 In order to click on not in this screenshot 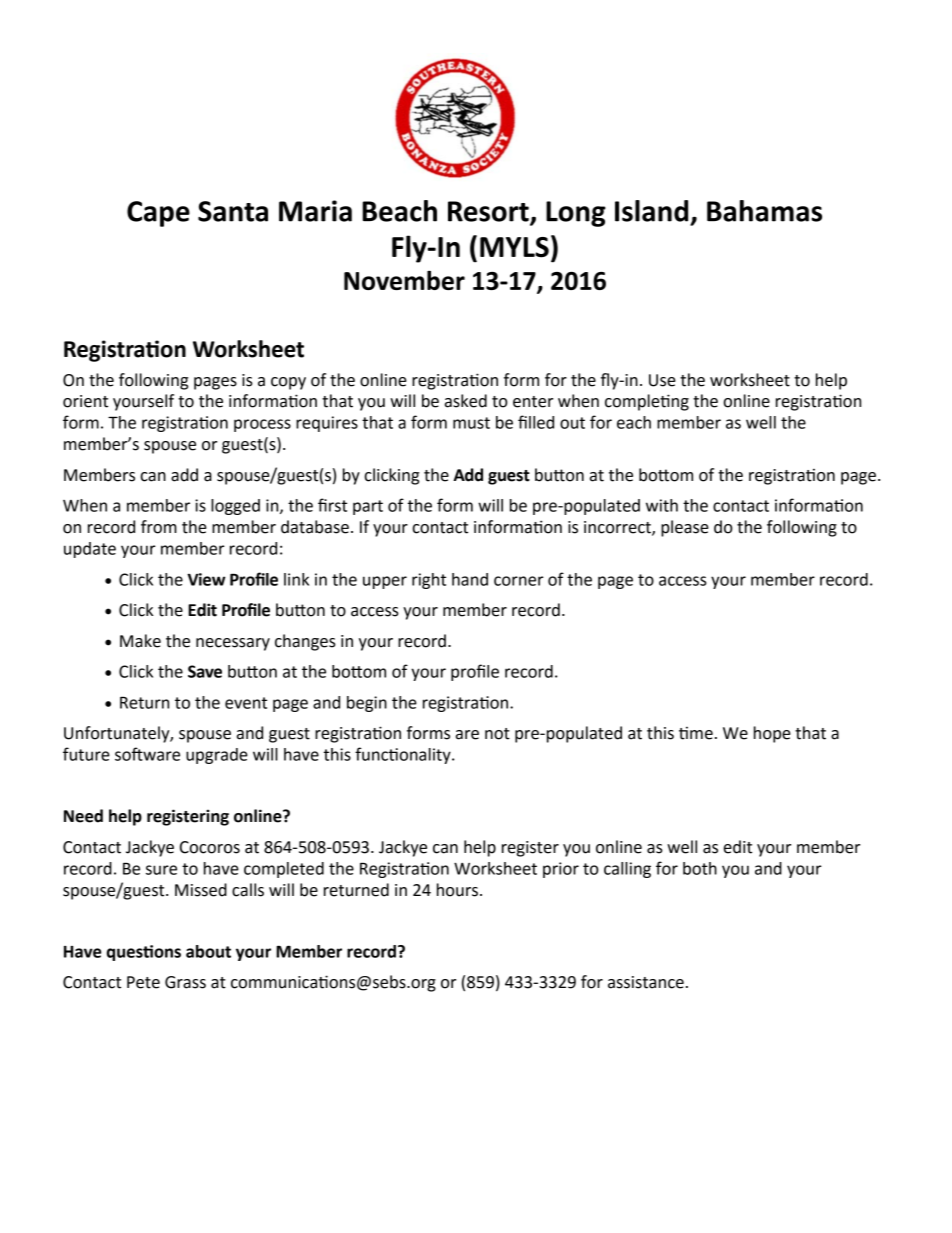, I will do `click(497, 734)`.
